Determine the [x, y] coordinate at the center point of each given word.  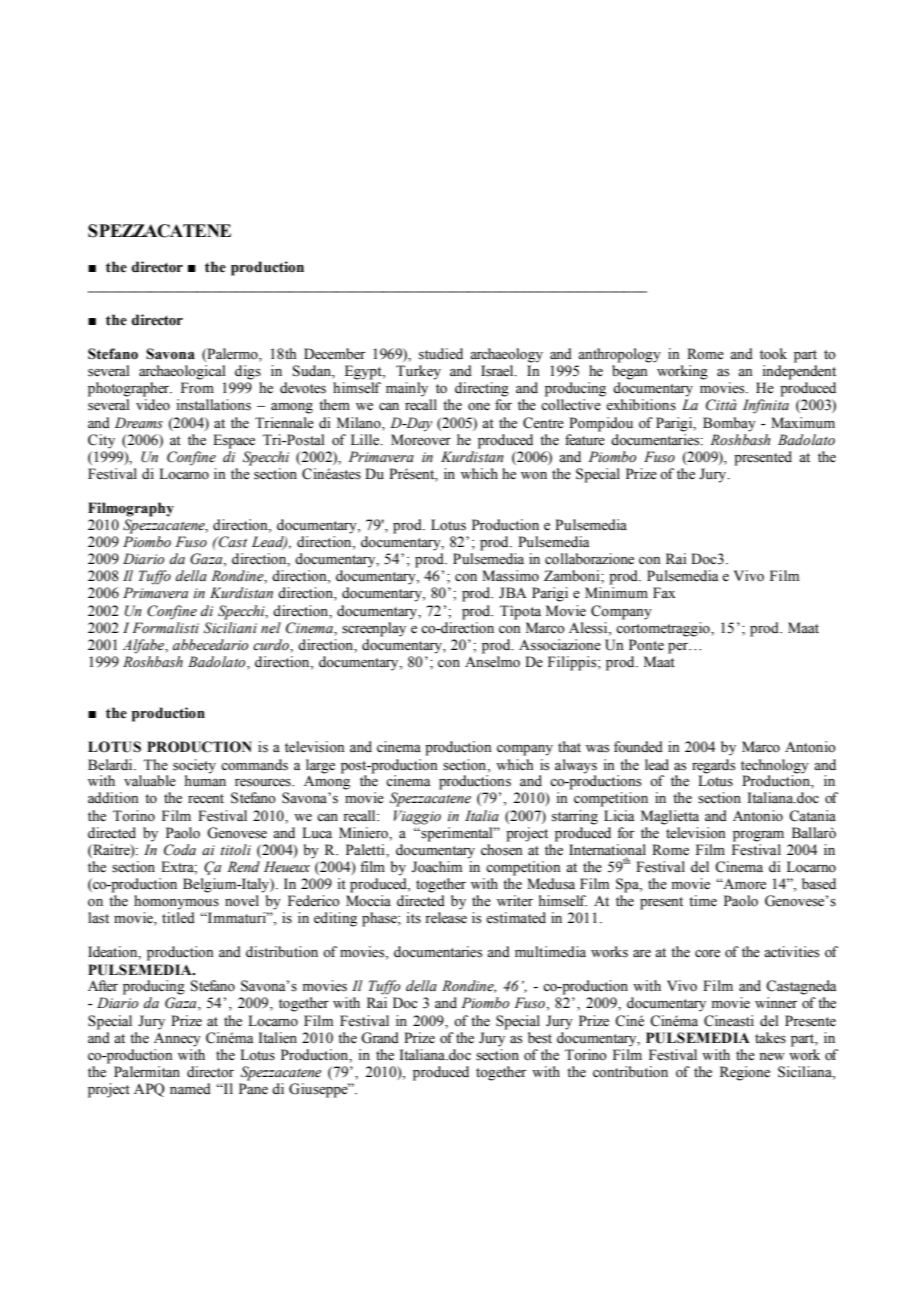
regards [713, 766]
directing [482, 389]
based [819, 884]
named [190, 1088]
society [194, 766]
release [446, 918]
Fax [664, 592]
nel [271, 628]
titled [178, 917]
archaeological [182, 372]
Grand [380, 1038]
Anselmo [492, 662]
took [773, 354]
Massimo [510, 576]
